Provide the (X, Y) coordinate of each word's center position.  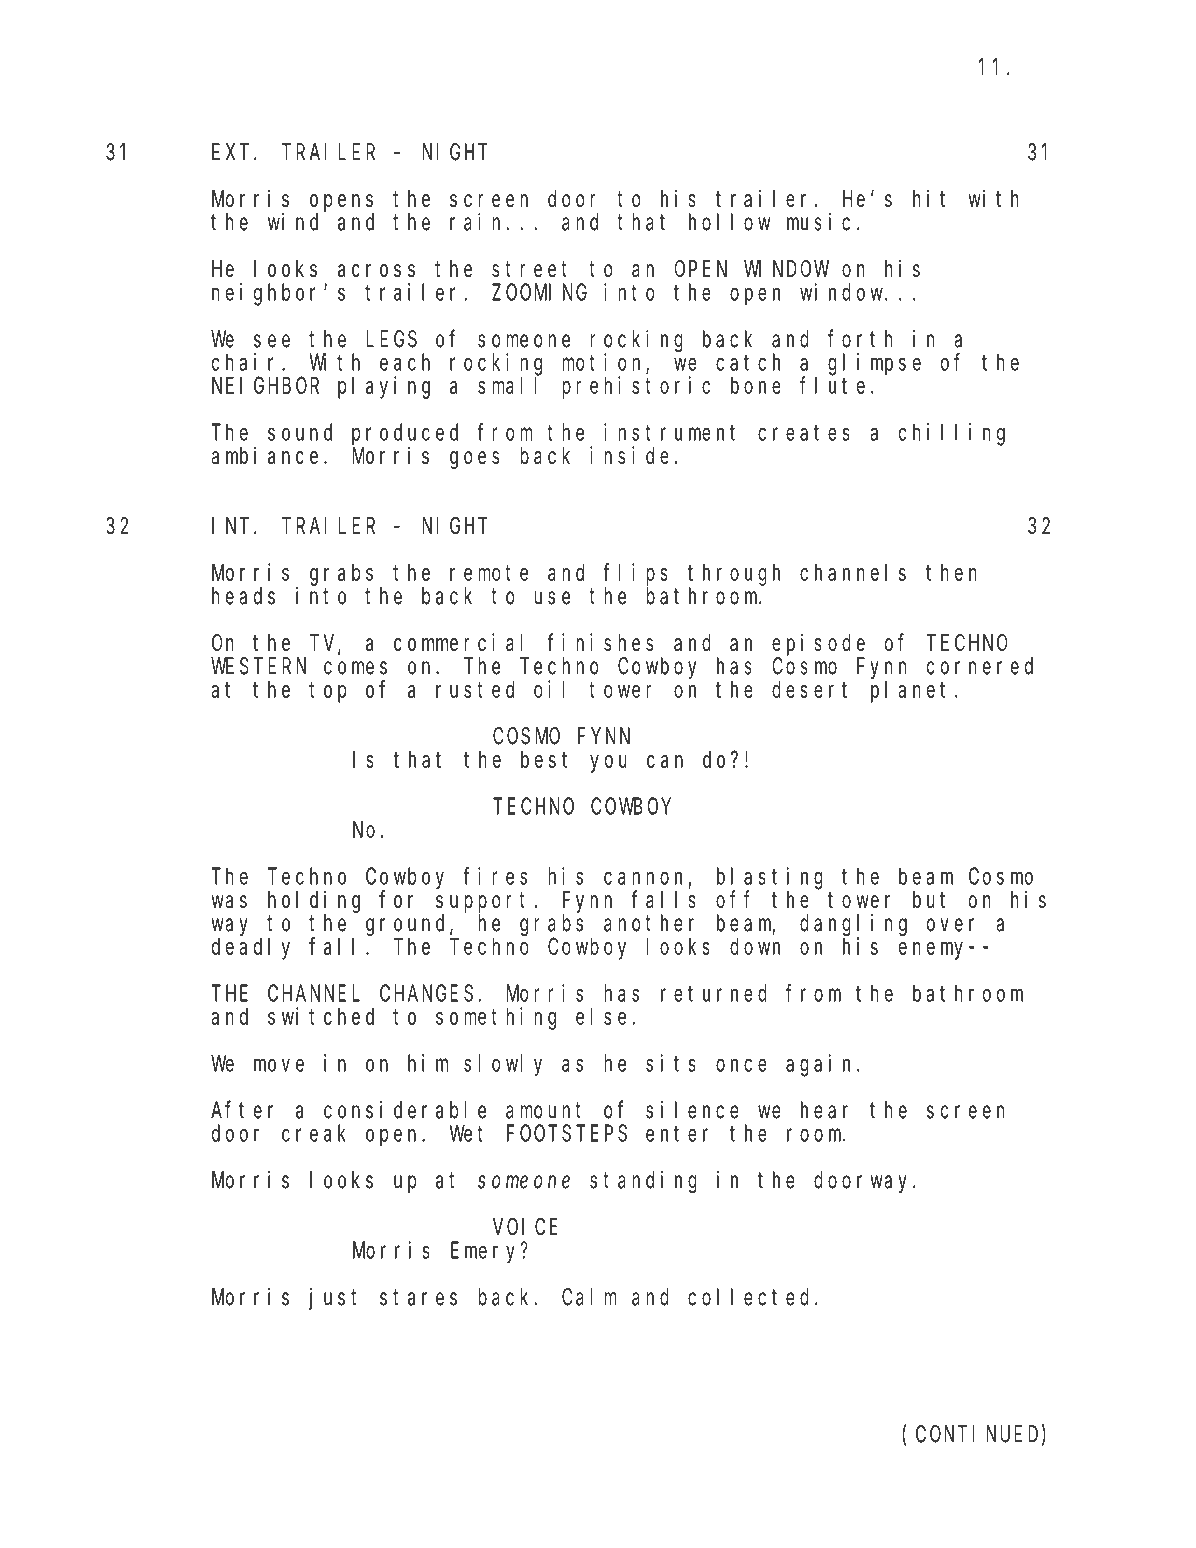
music (818, 222)
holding (314, 901)
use (552, 598)
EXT (233, 153)
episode (818, 644)
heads (243, 596)
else (601, 1016)
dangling (853, 925)
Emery (486, 1253)
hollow (729, 222)
